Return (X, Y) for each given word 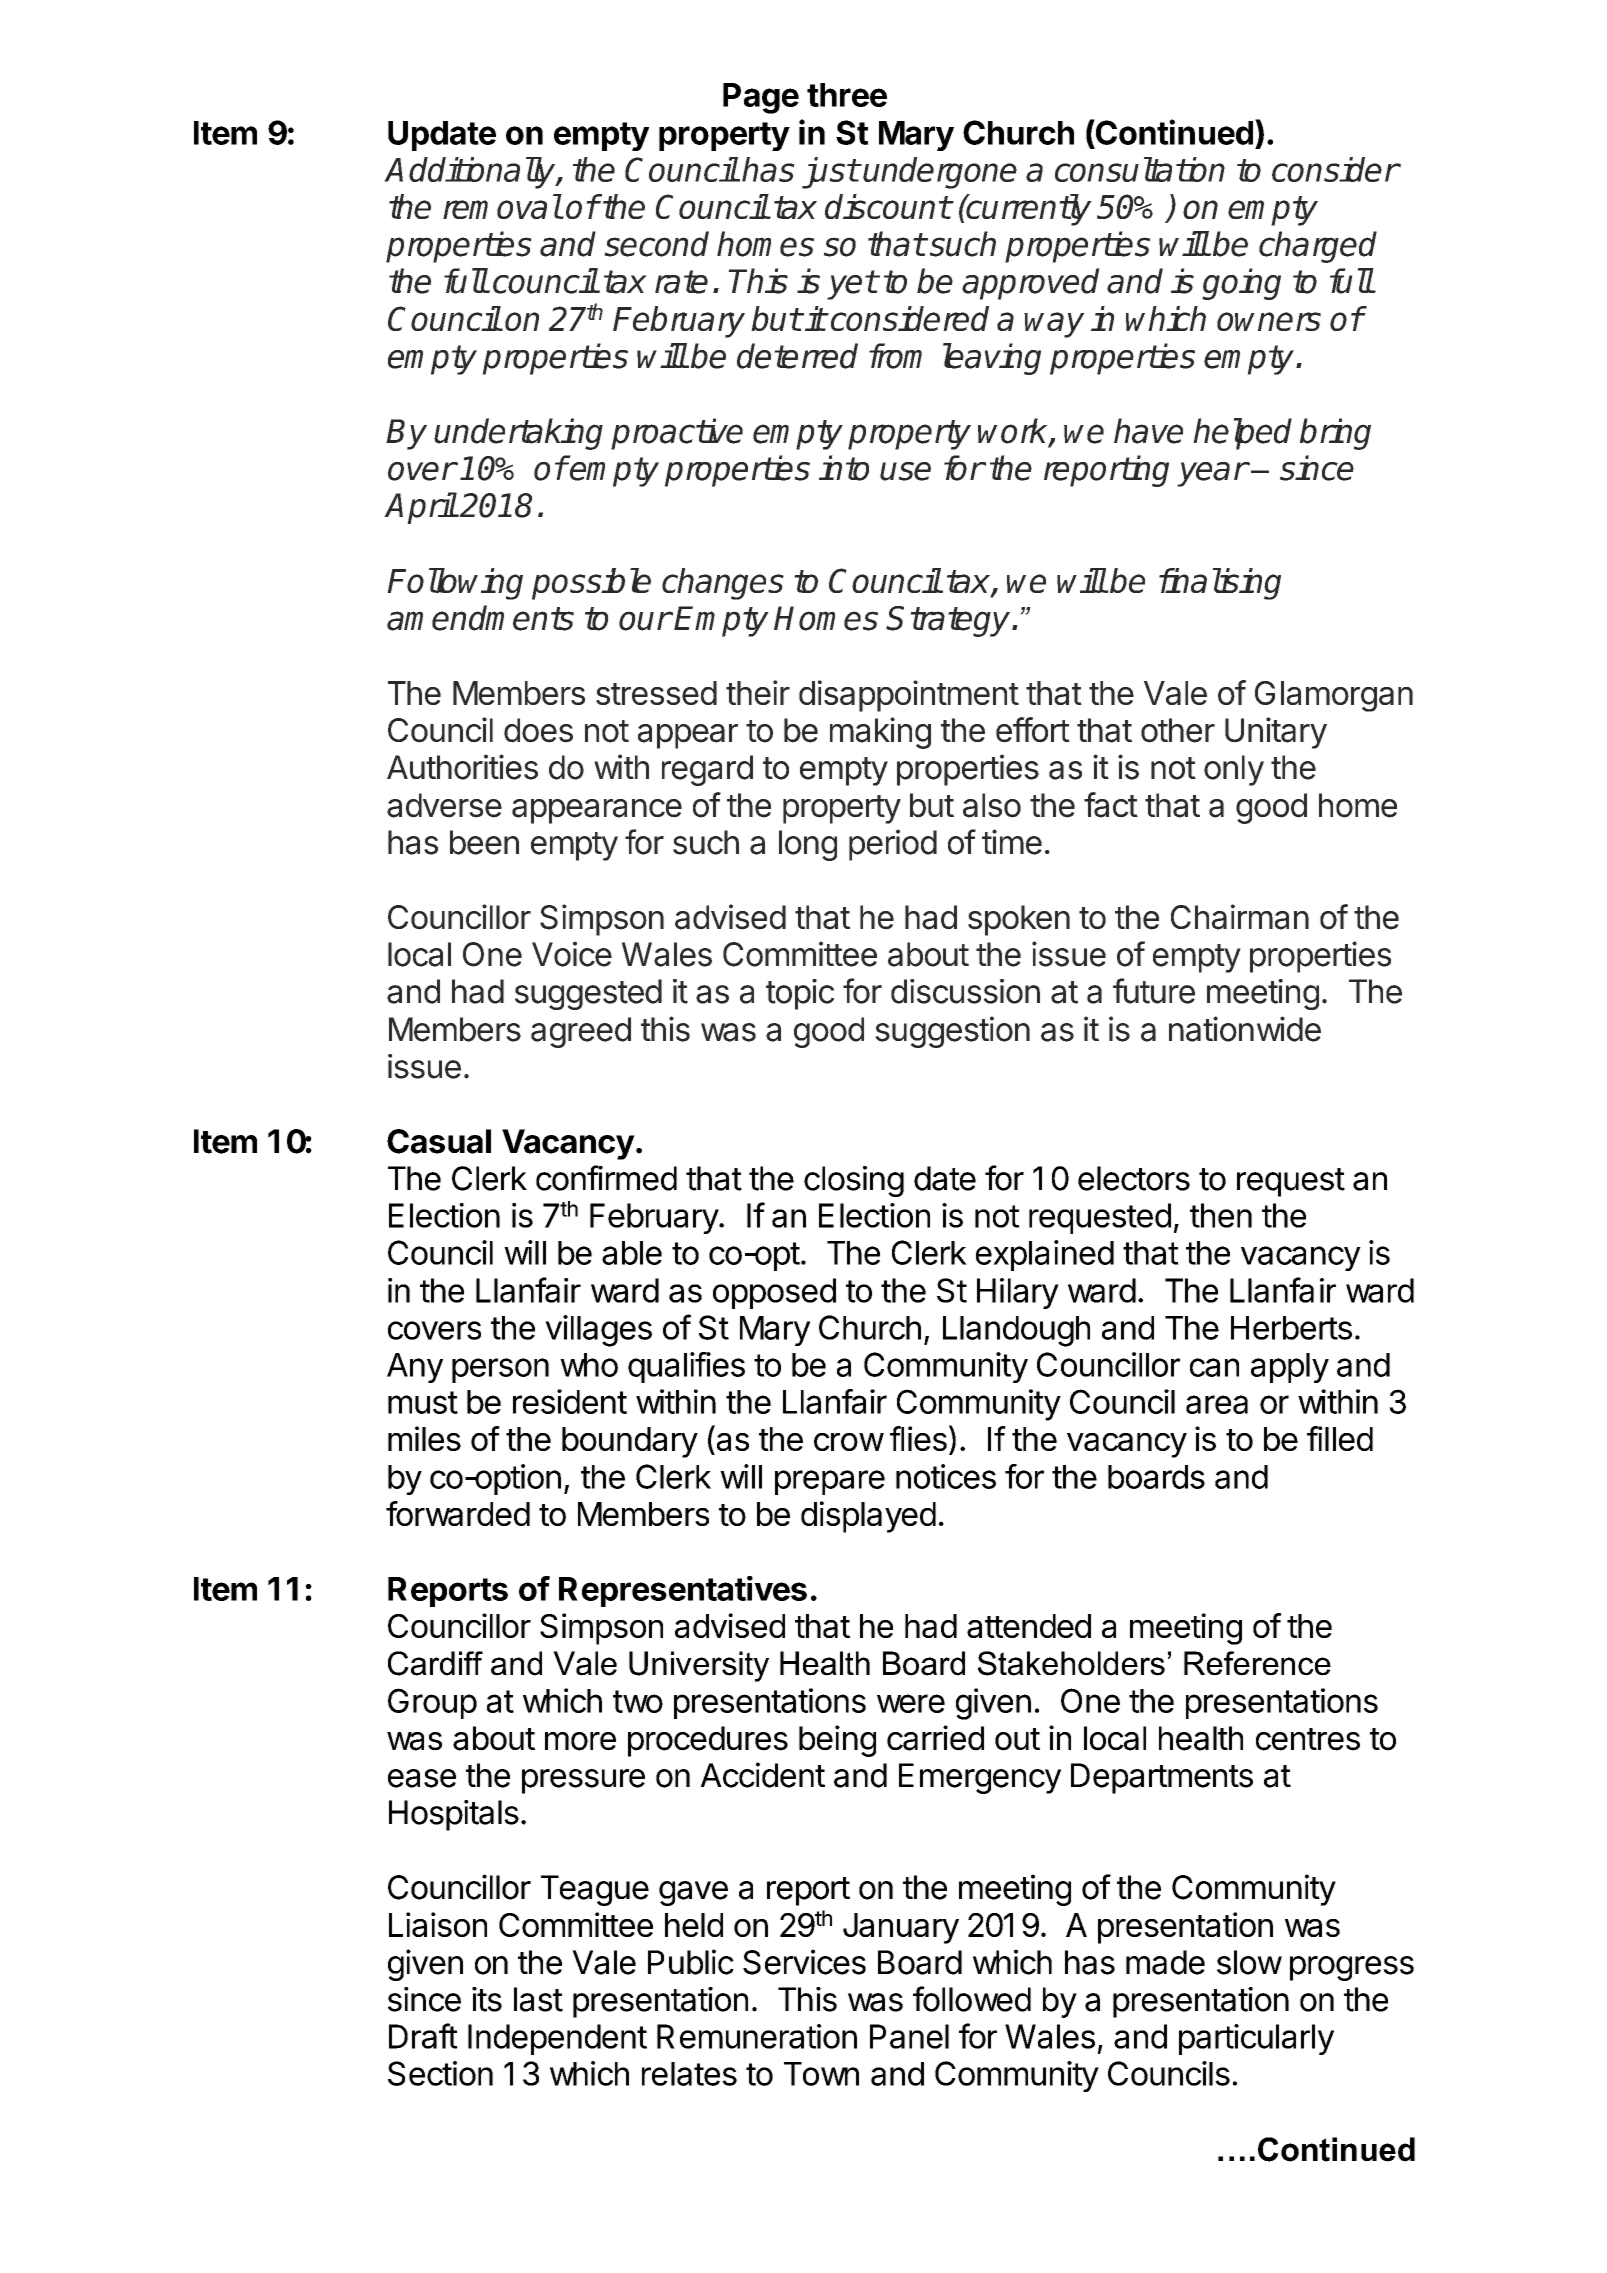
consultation (1140, 169)
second (656, 244)
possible (591, 584)
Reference (1257, 1663)
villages (598, 1331)
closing (854, 1181)
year (1212, 474)
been (484, 842)
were (911, 1703)
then (1221, 1215)
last (538, 1999)
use (905, 471)
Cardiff (435, 1663)
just (830, 173)
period (893, 845)
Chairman (1240, 917)
